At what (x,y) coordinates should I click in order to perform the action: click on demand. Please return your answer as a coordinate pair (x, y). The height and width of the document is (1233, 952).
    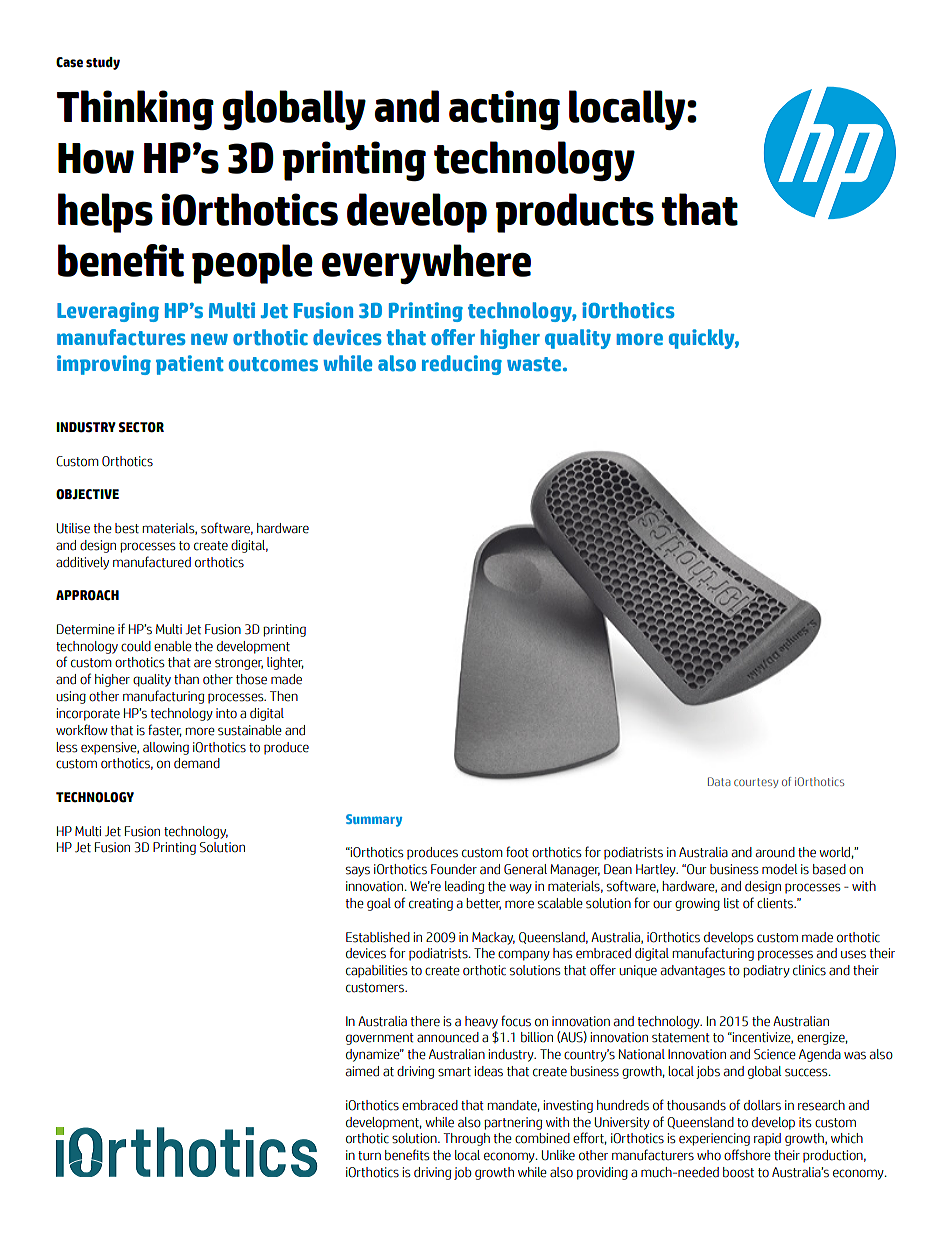
    Looking at the image, I should click on (197, 763).
